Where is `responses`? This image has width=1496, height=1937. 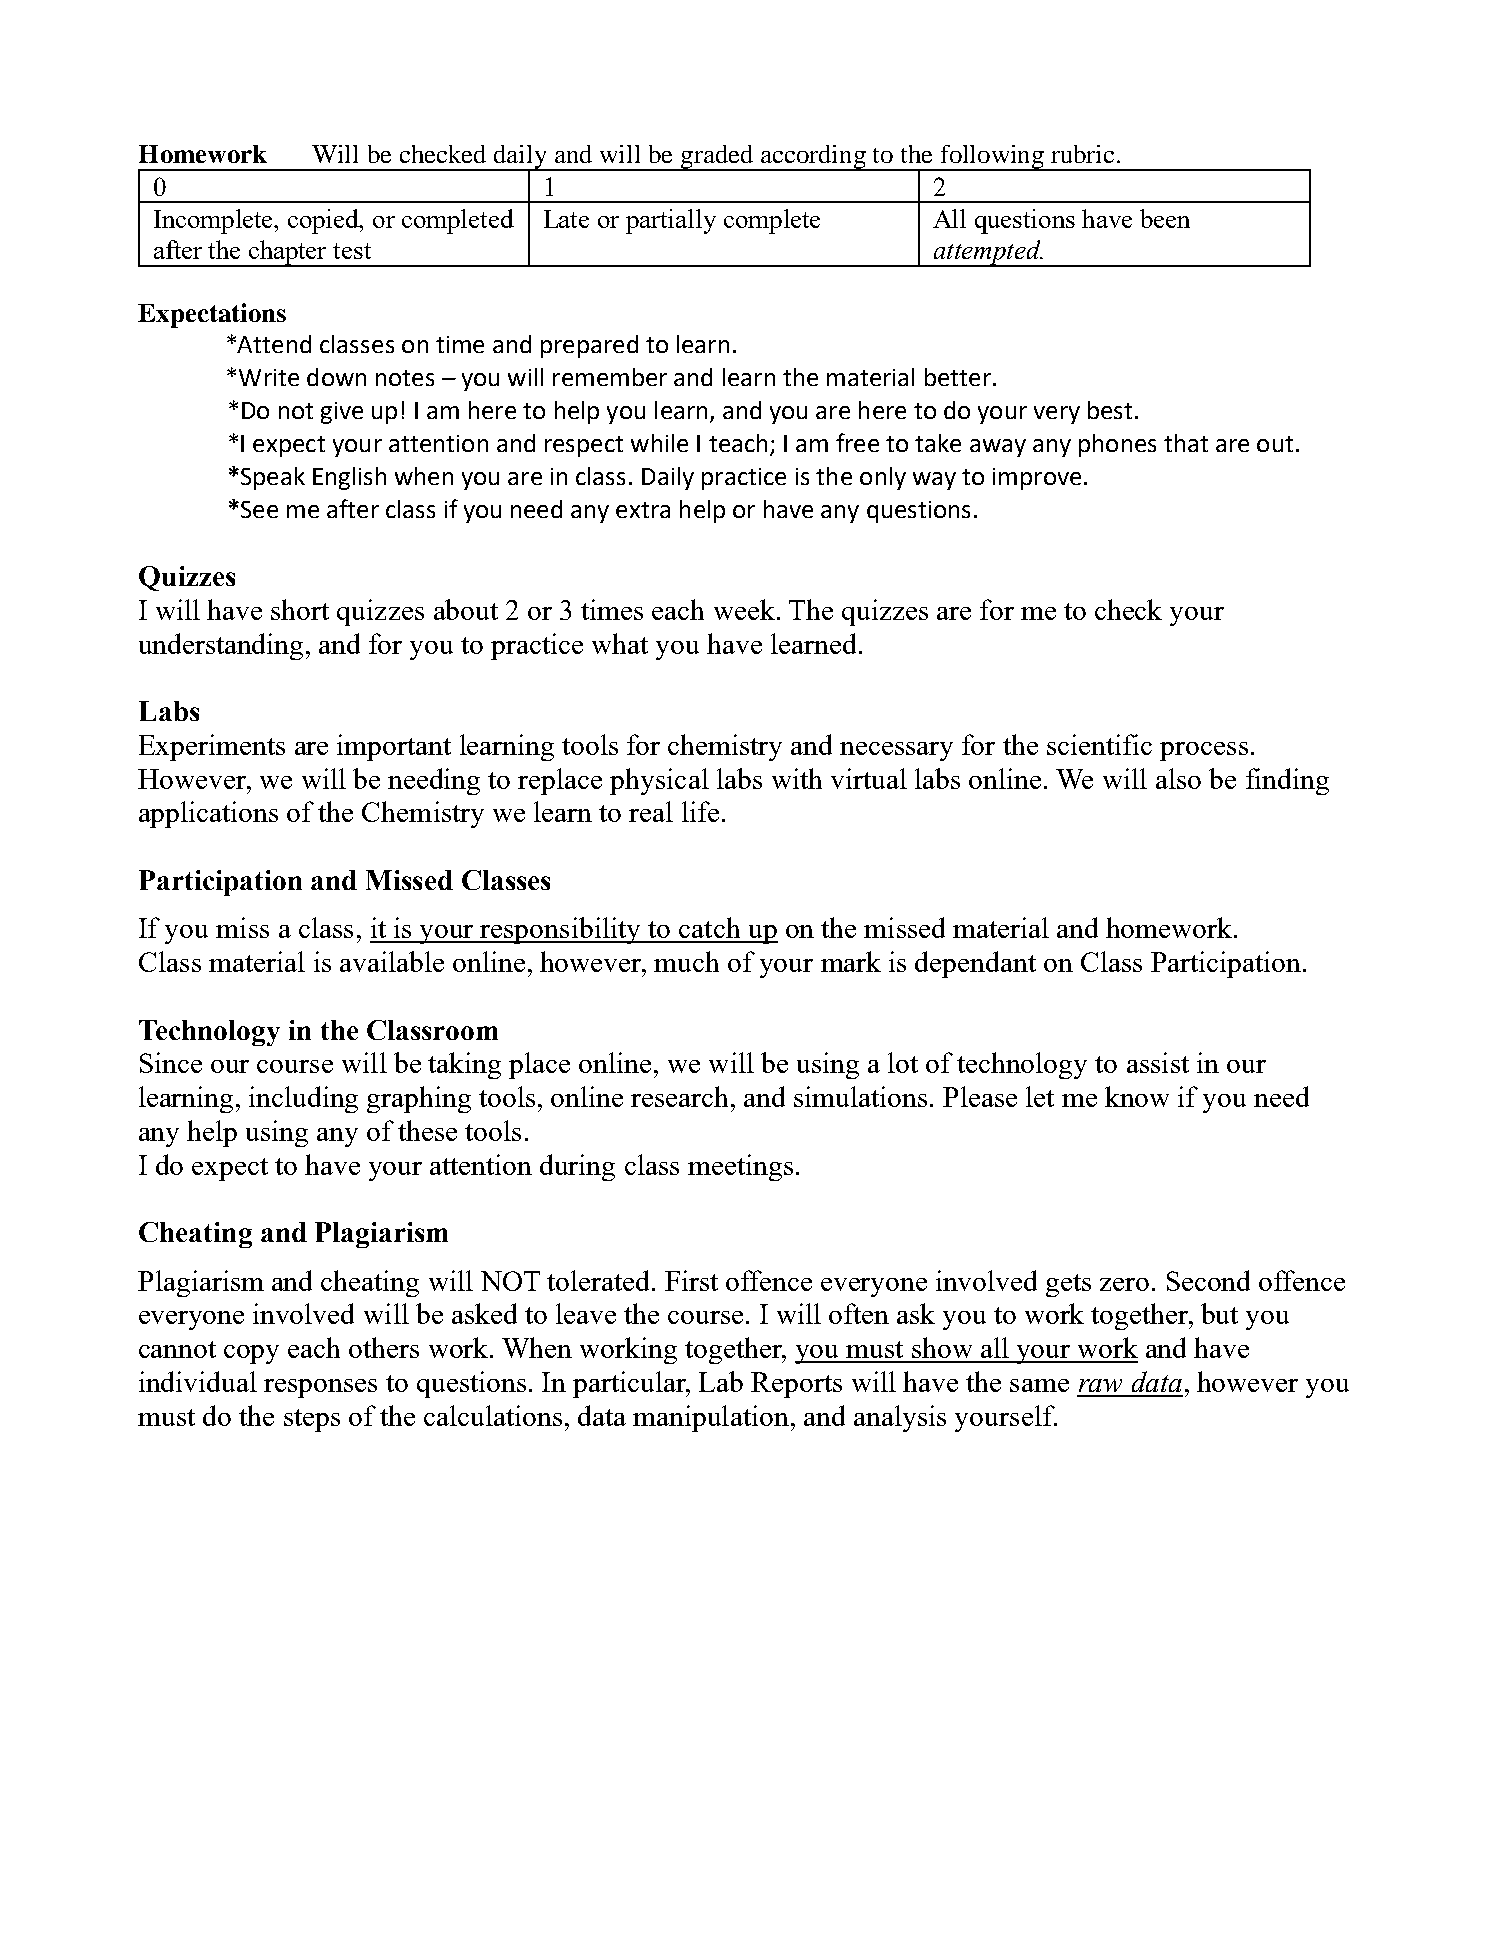 responses is located at coordinates (320, 1388).
